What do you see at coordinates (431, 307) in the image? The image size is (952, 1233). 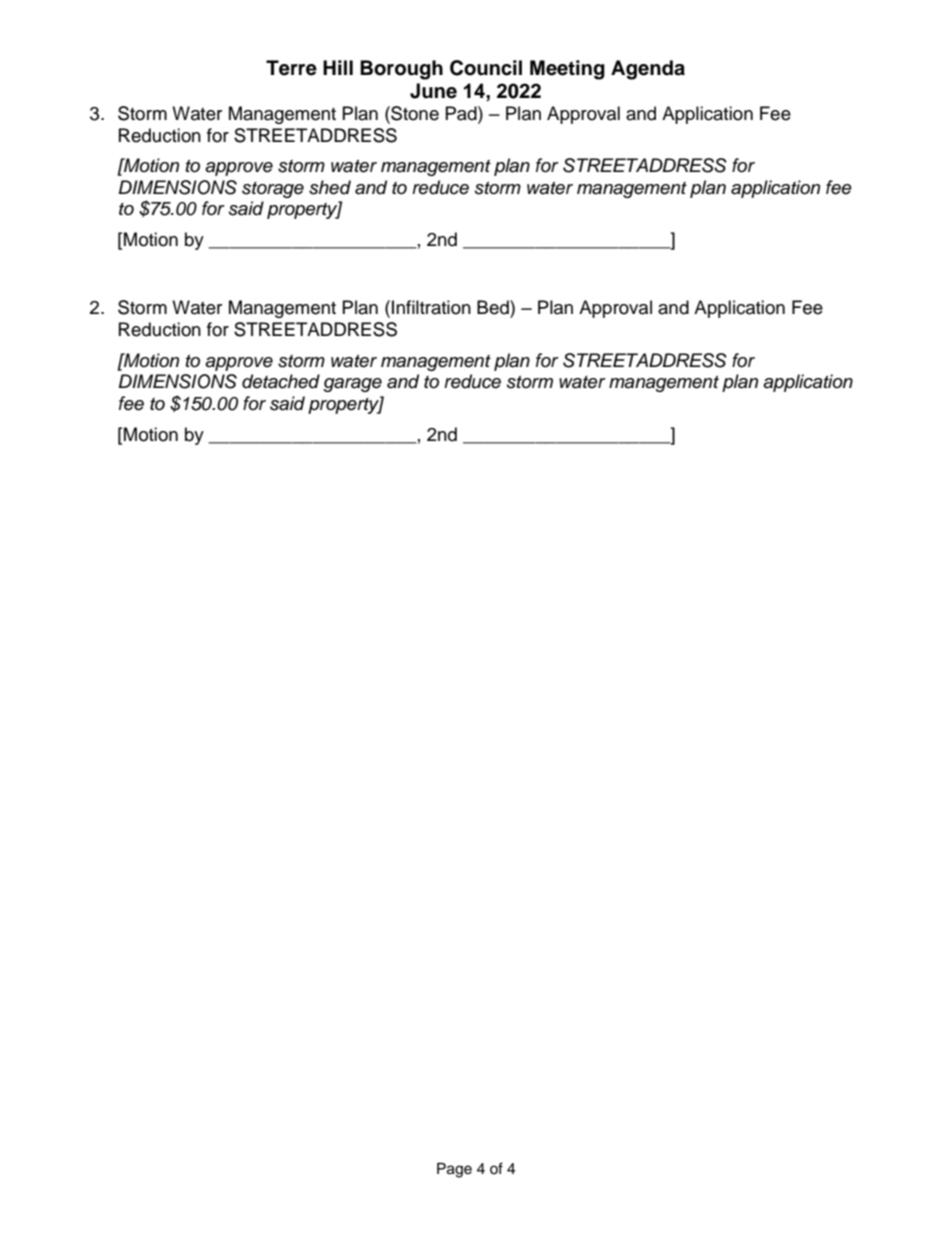 I see `Infiltration` at bounding box center [431, 307].
